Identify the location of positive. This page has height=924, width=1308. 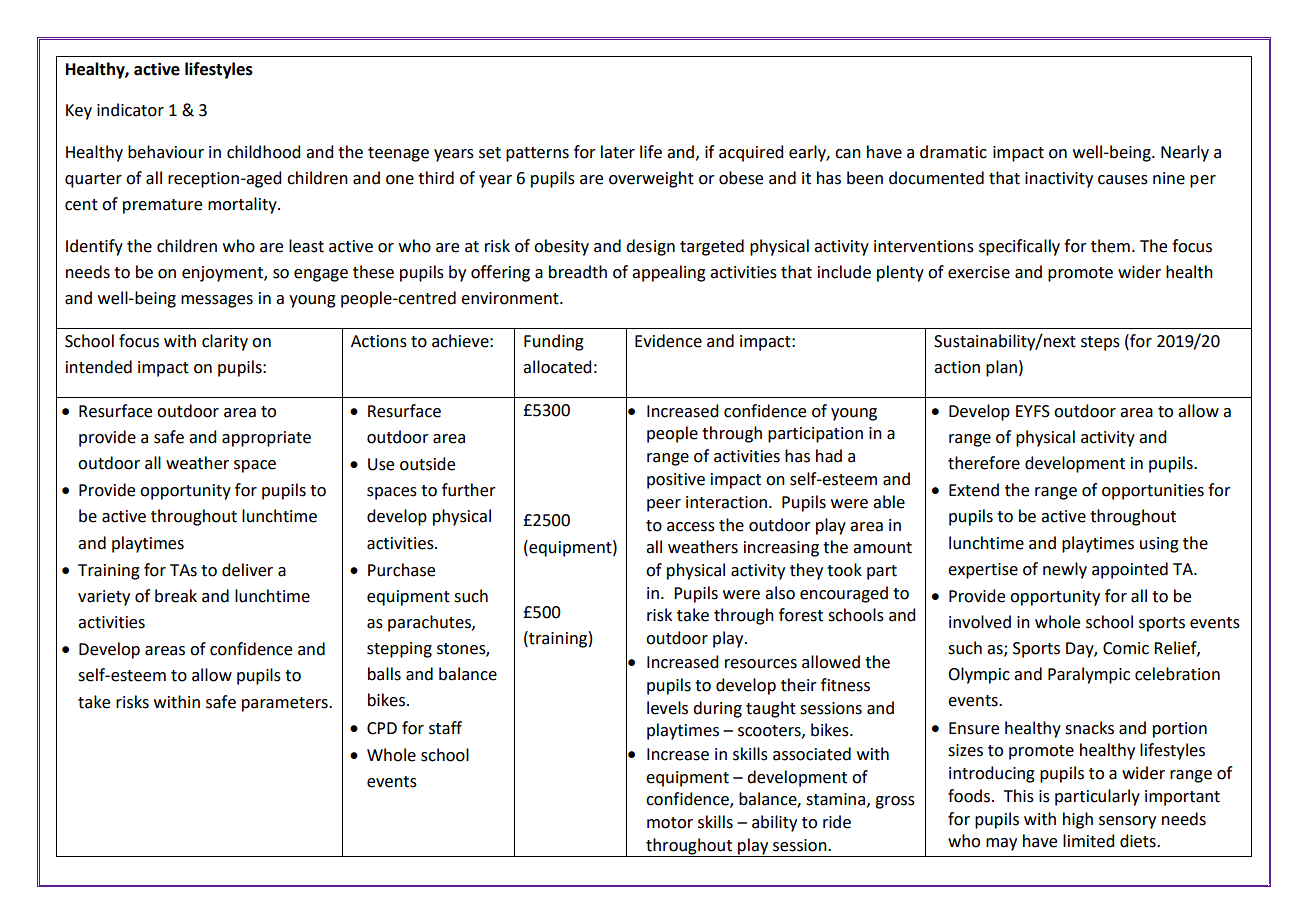
(676, 481).
